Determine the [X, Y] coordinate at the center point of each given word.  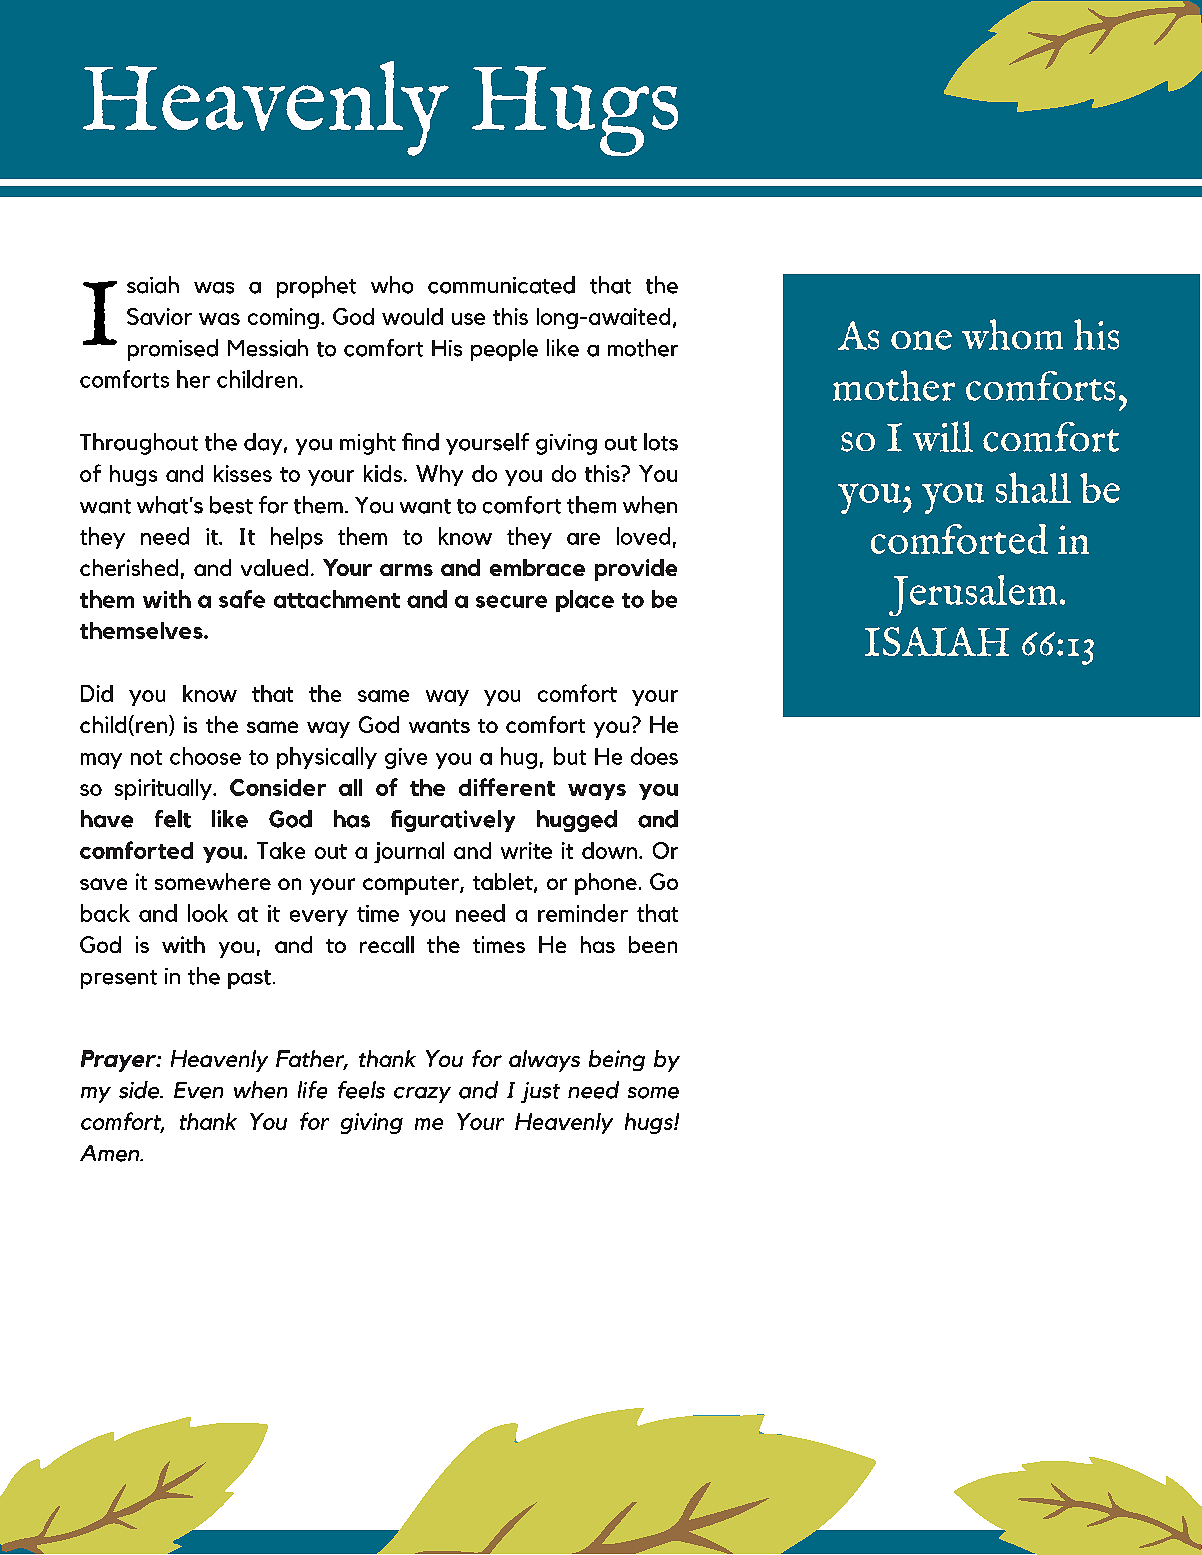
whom [1012, 334]
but [570, 756]
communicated [501, 285]
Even [198, 1090]
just [540, 1092]
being [617, 1060]
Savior [159, 316]
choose [205, 756]
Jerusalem [973, 595]
